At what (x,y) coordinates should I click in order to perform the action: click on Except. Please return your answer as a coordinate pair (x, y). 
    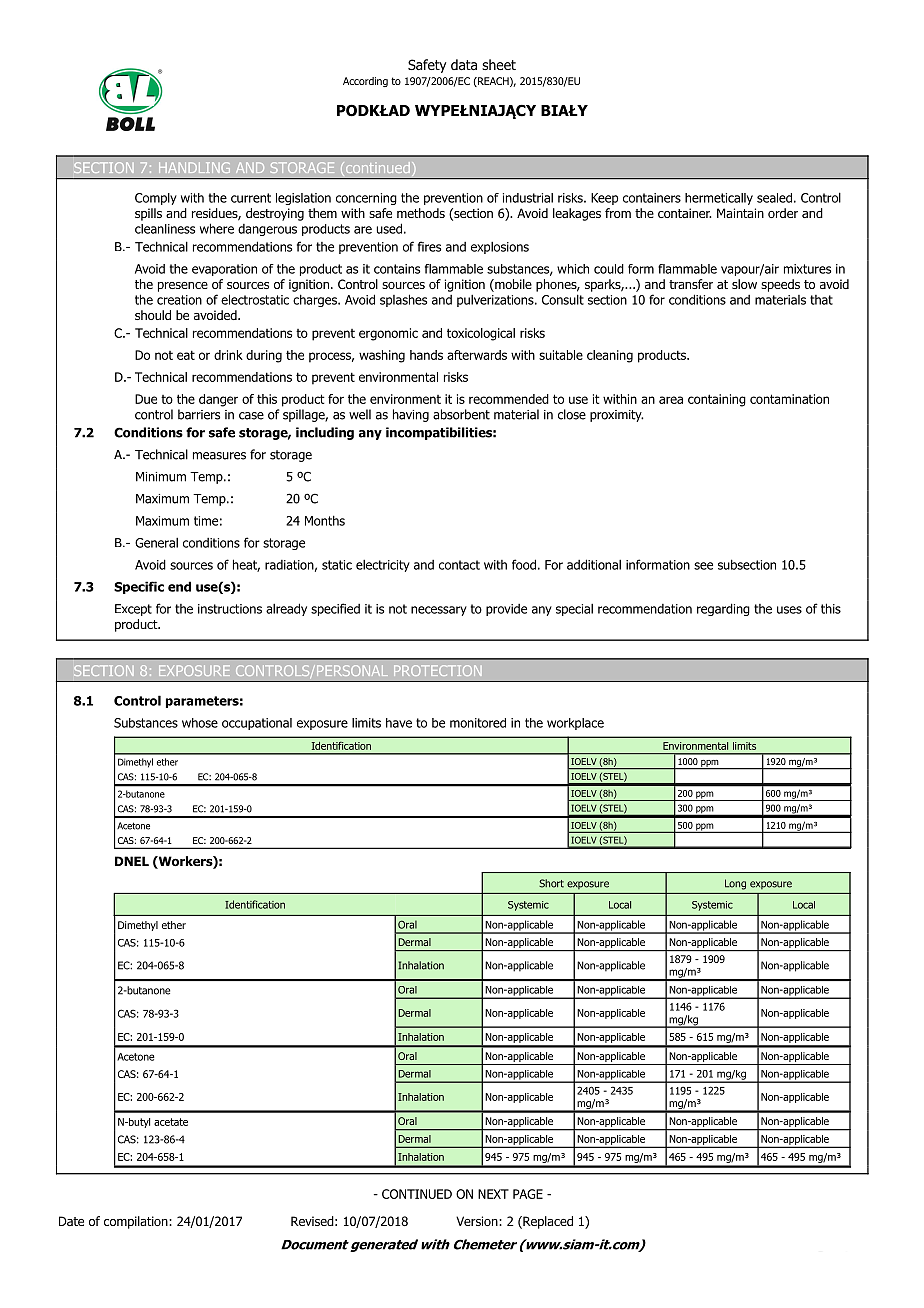
    Looking at the image, I should click on (133, 610).
